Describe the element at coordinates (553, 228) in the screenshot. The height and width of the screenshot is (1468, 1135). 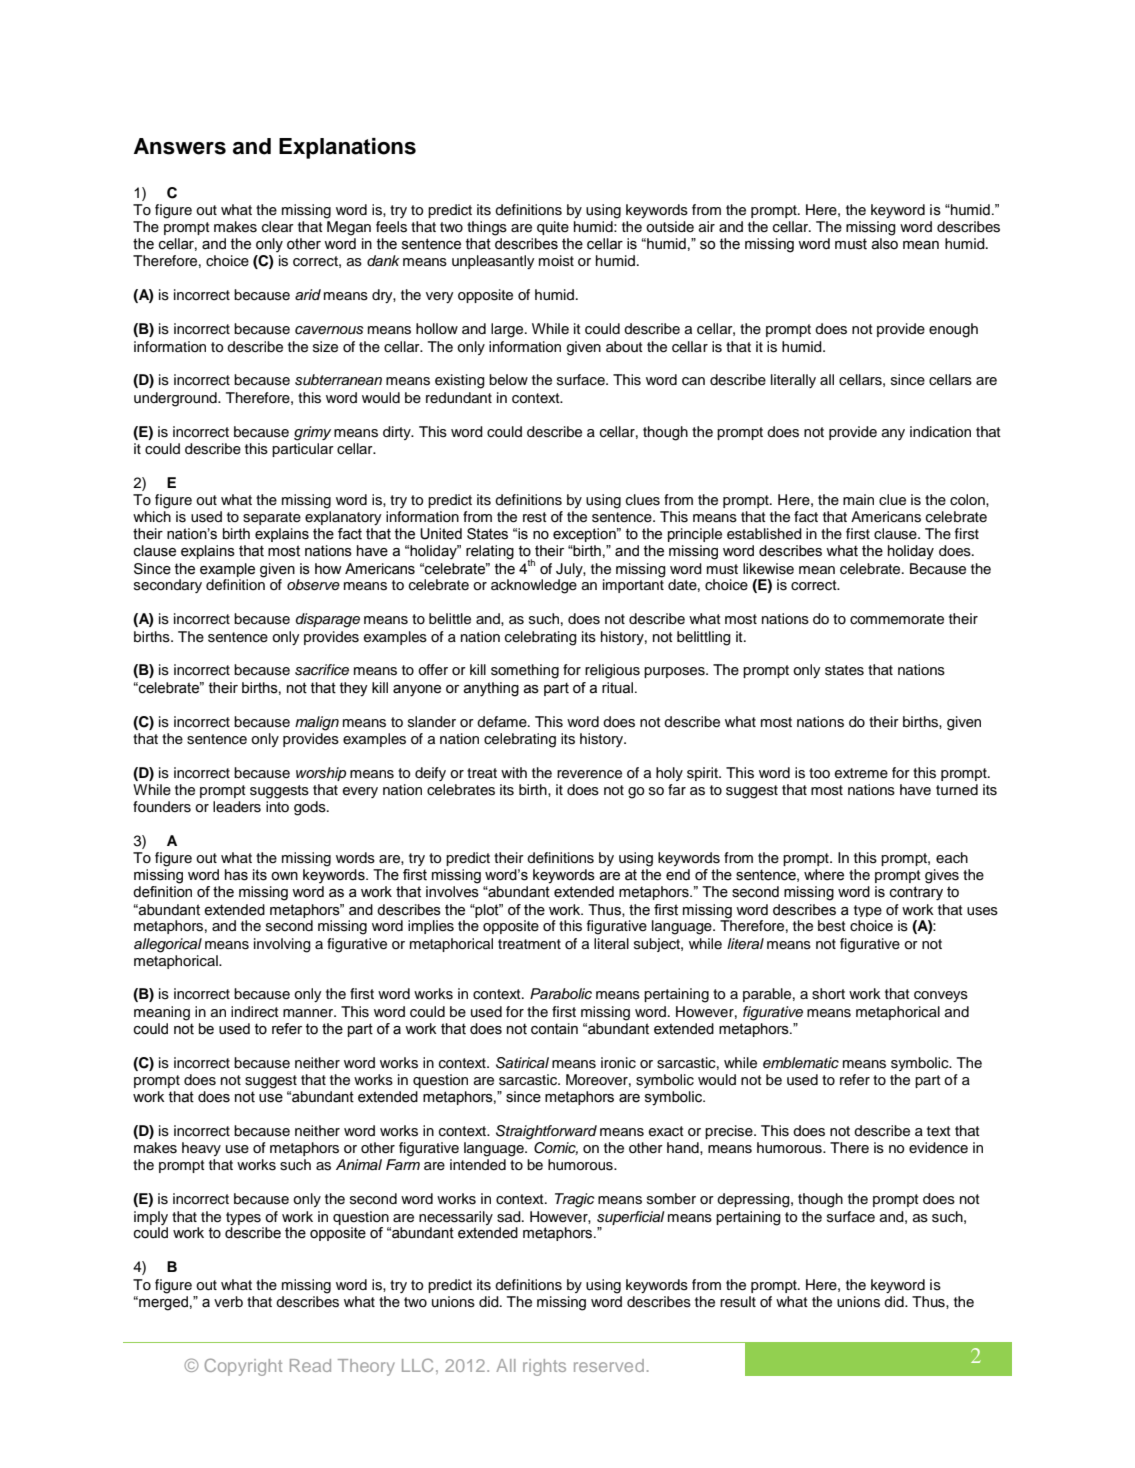
I see `quite` at that location.
